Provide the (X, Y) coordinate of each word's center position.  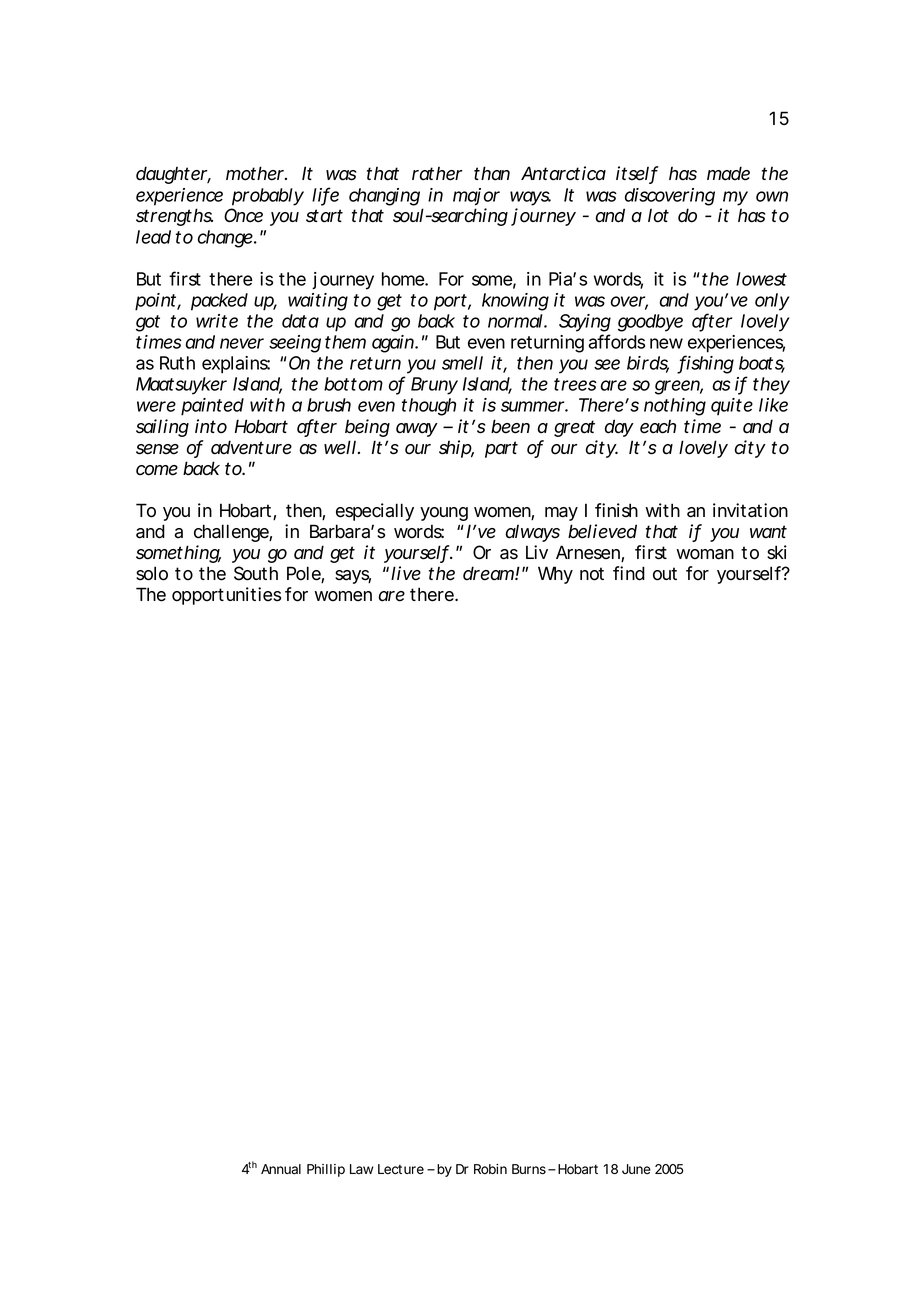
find (629, 573)
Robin (490, 1169)
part (501, 449)
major (476, 196)
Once (243, 215)
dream (488, 573)
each (658, 426)
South (256, 573)
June (636, 1169)
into (211, 426)
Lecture (401, 1169)
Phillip (326, 1170)
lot (658, 215)
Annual (281, 1169)
